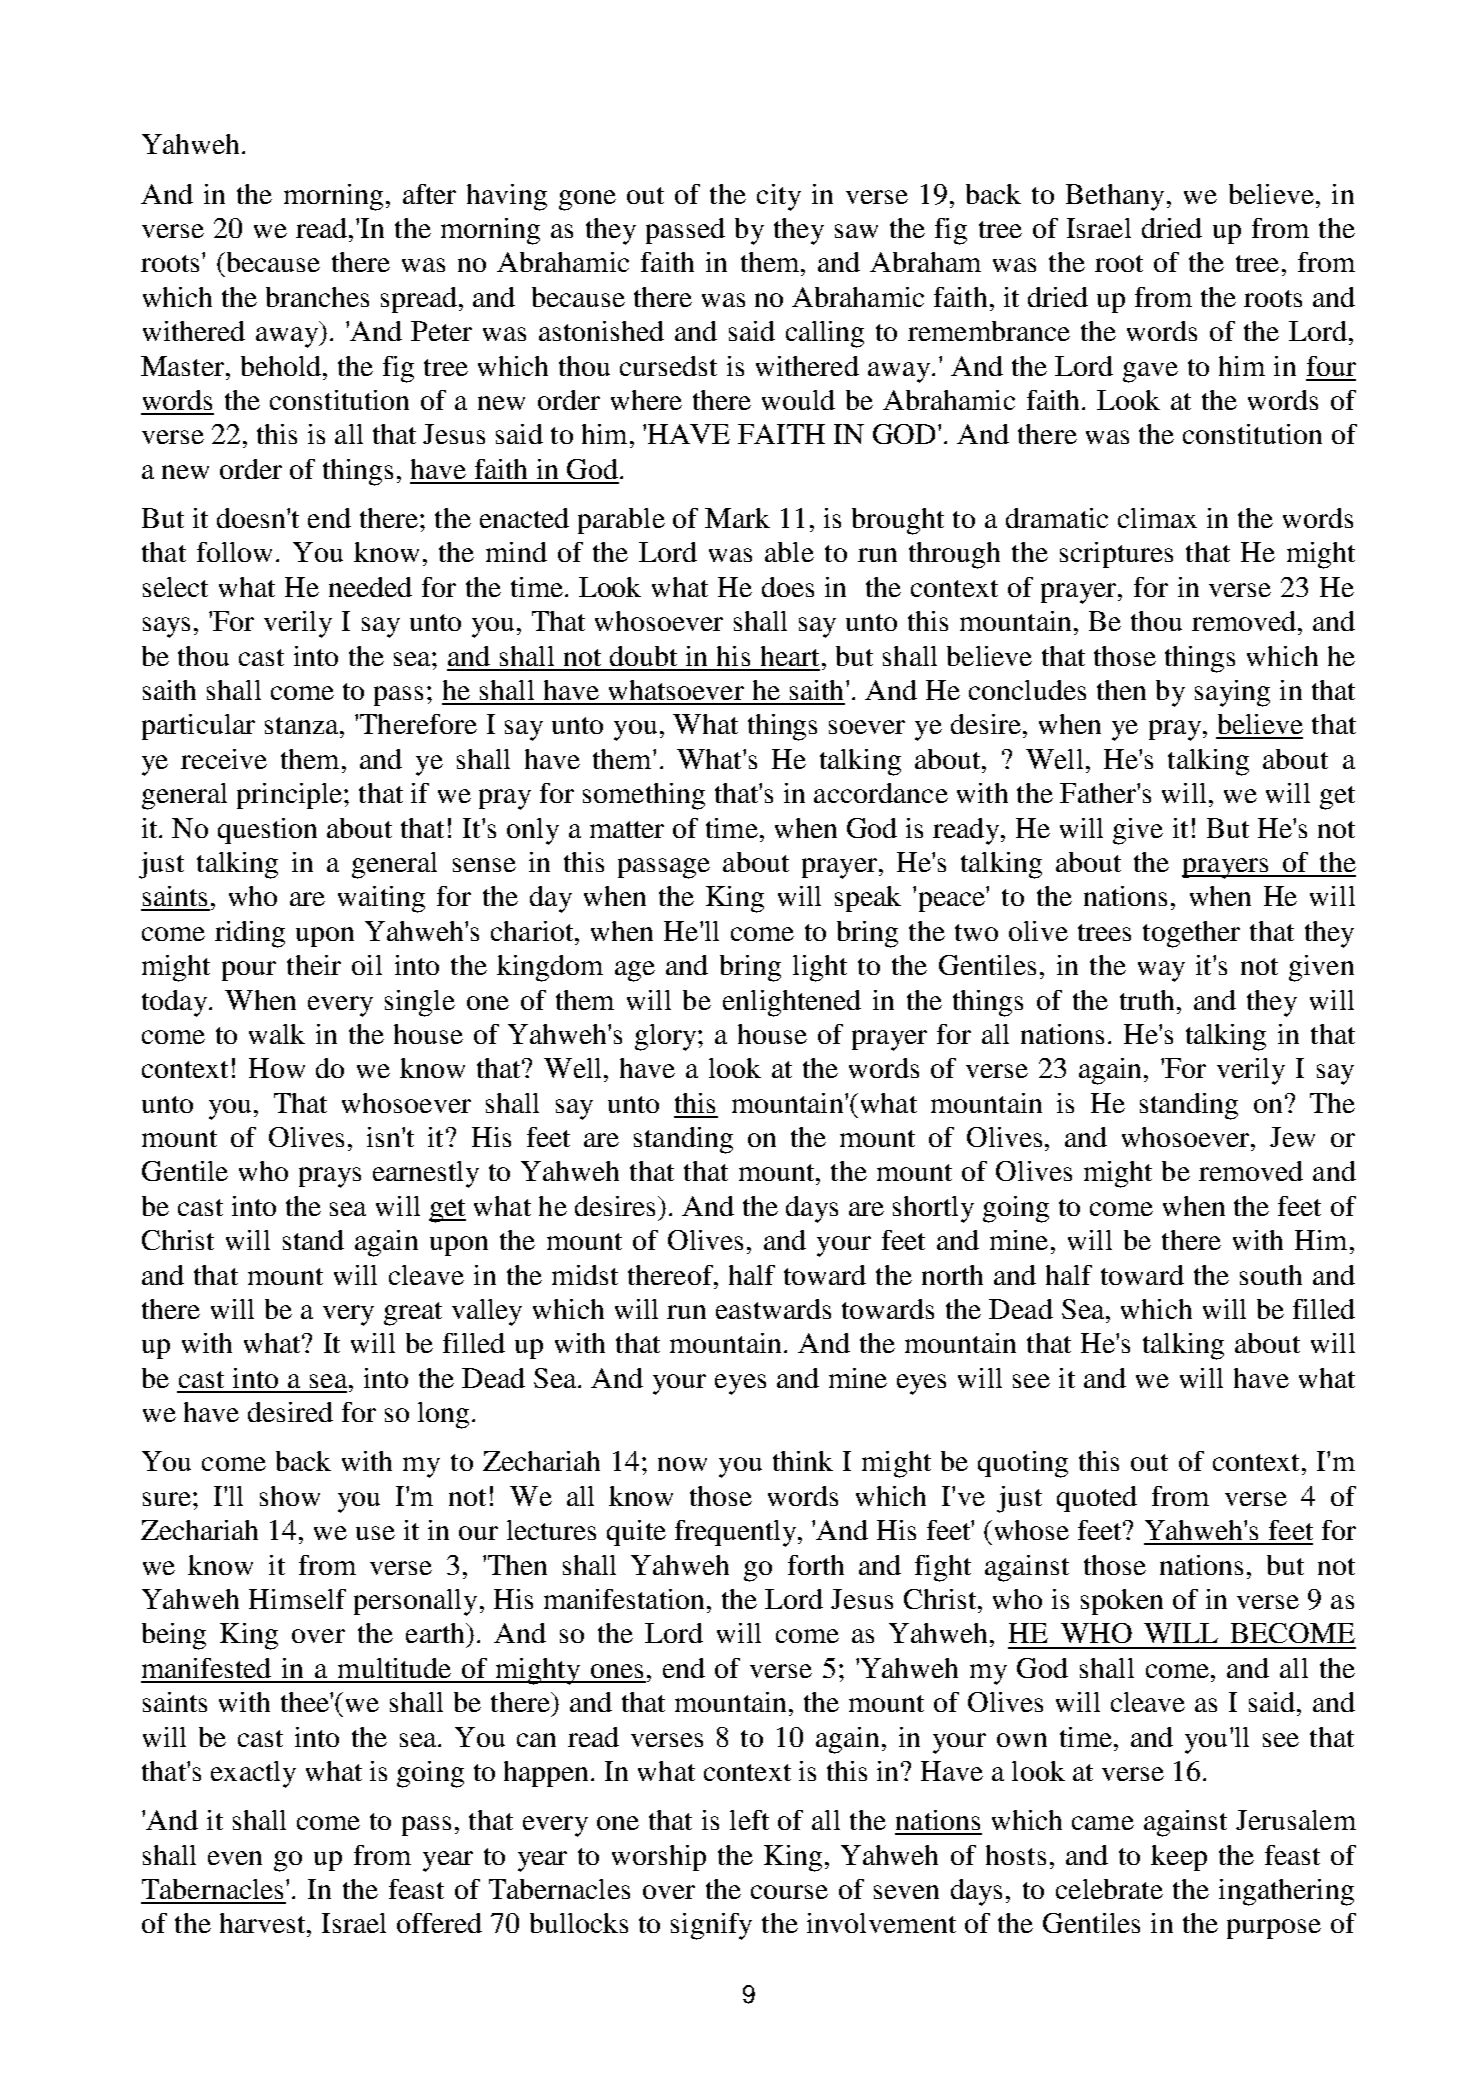  I want to click on offered, so click(439, 1923).
